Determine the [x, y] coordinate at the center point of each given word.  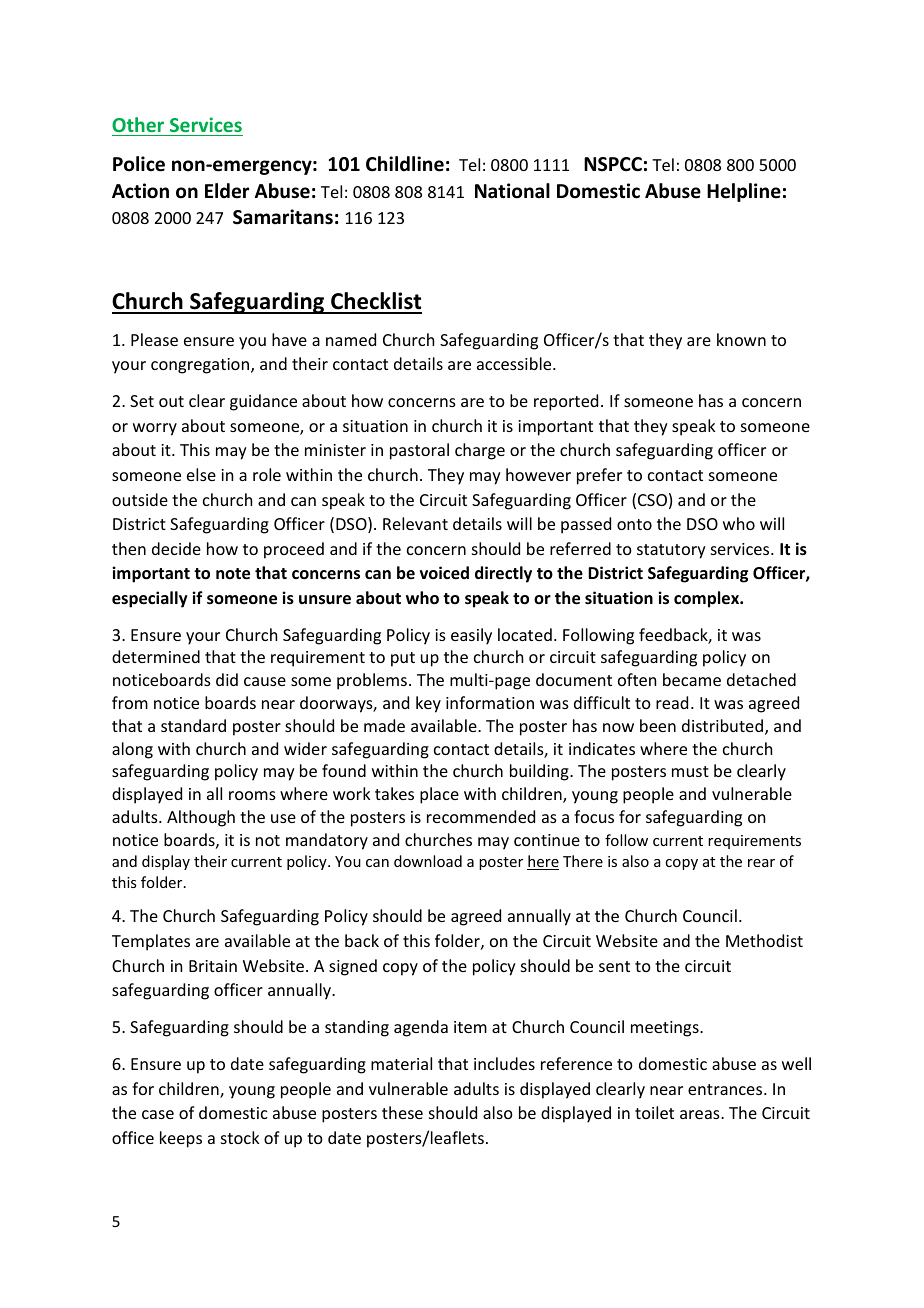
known [741, 339]
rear [761, 863]
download [428, 861]
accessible [515, 363]
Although [201, 818]
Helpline [744, 192]
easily [471, 636]
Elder [227, 191]
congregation [200, 366]
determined [156, 656]
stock [240, 1137]
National [512, 191]
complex [708, 599]
